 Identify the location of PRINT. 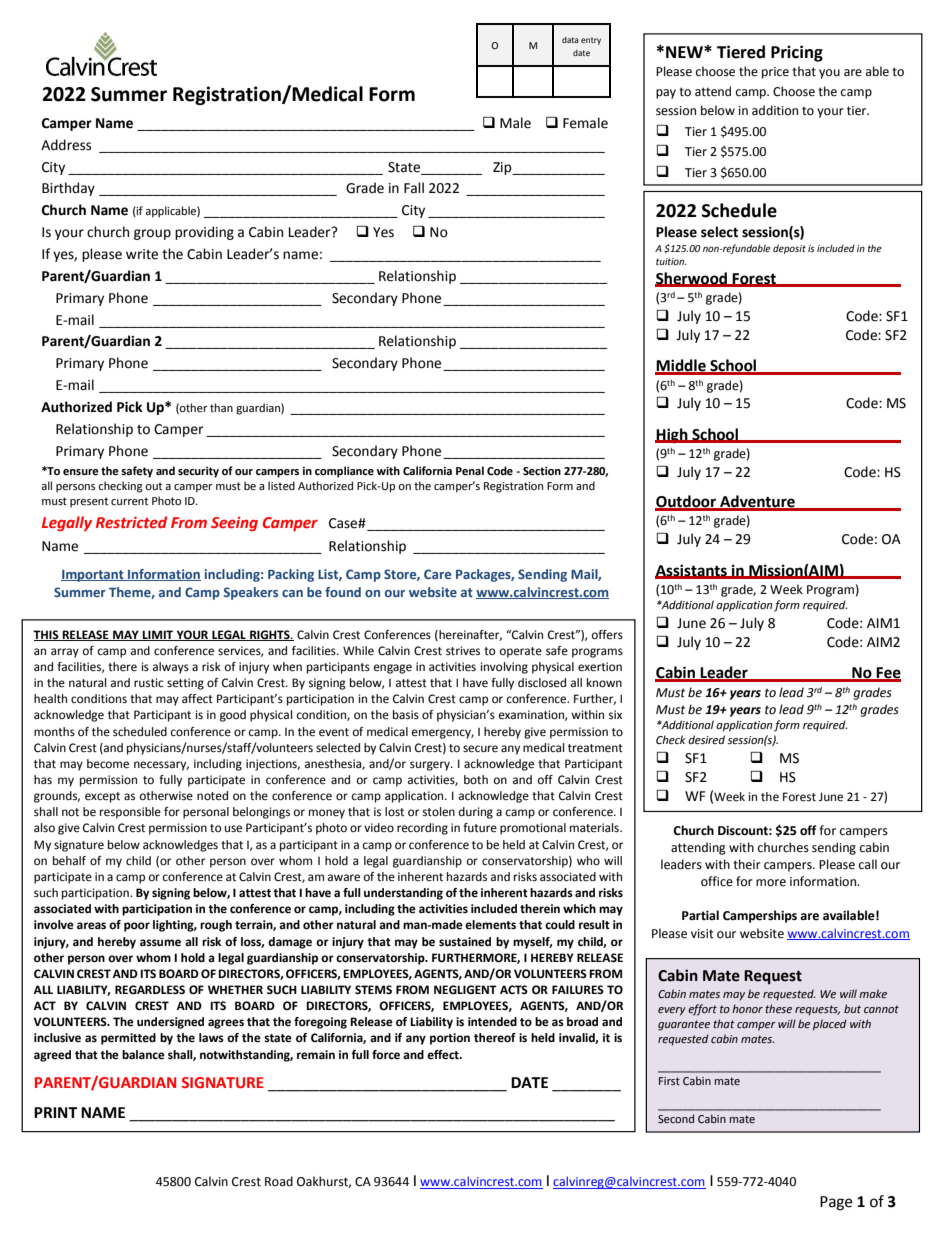
(55, 1112).
